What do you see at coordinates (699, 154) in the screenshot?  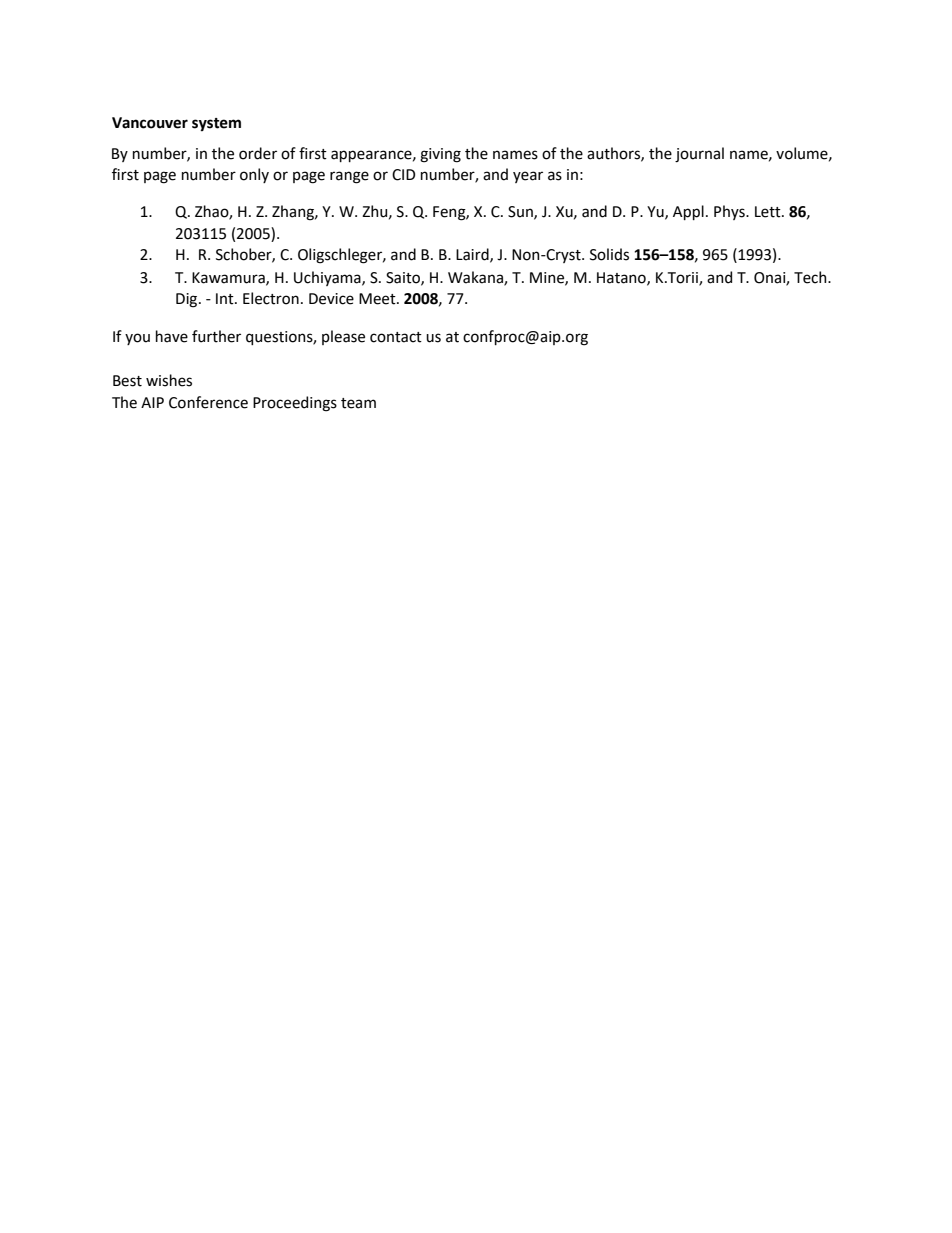 I see `journal` at bounding box center [699, 154].
